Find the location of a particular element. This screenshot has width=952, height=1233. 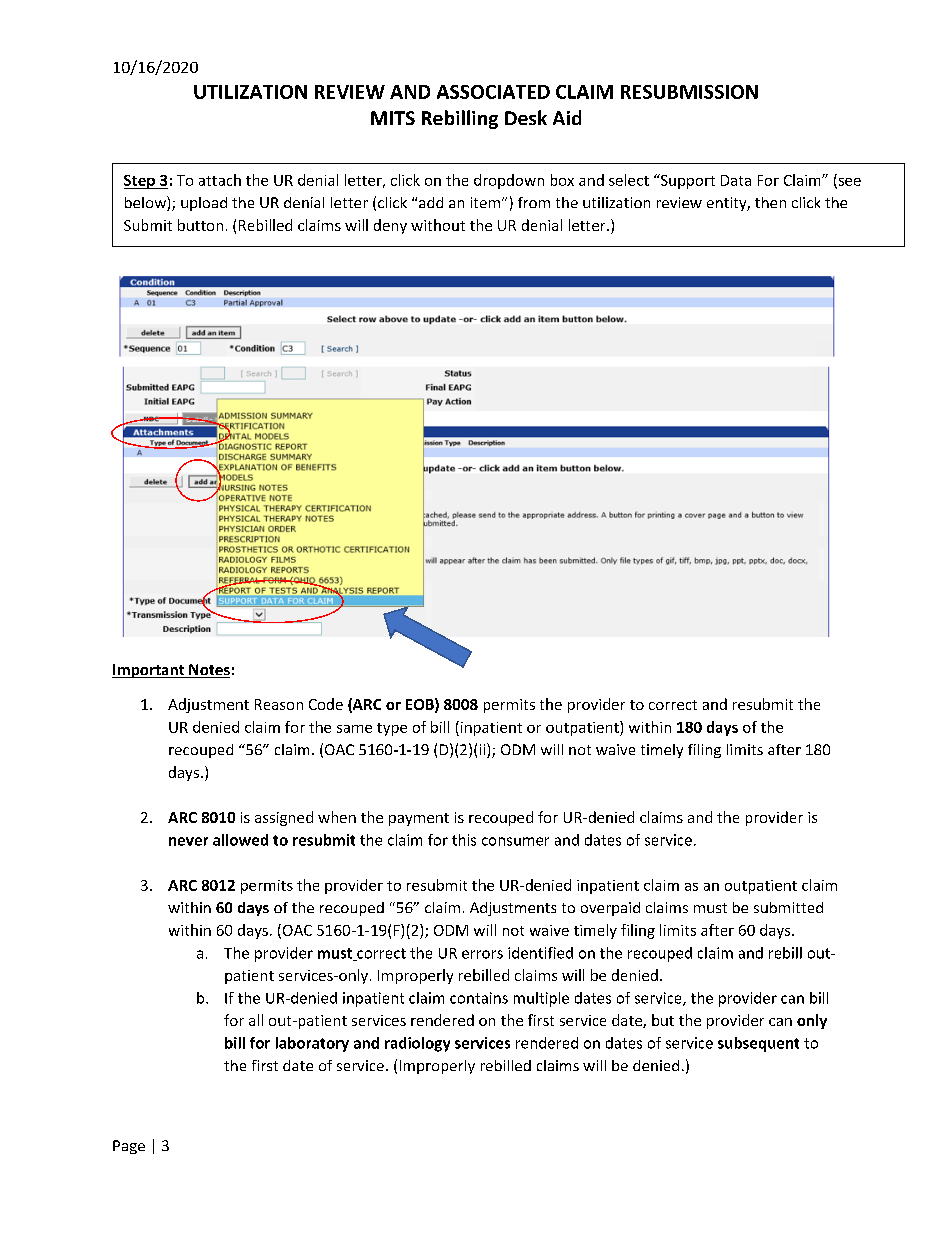

Page is located at coordinates (129, 1147).
